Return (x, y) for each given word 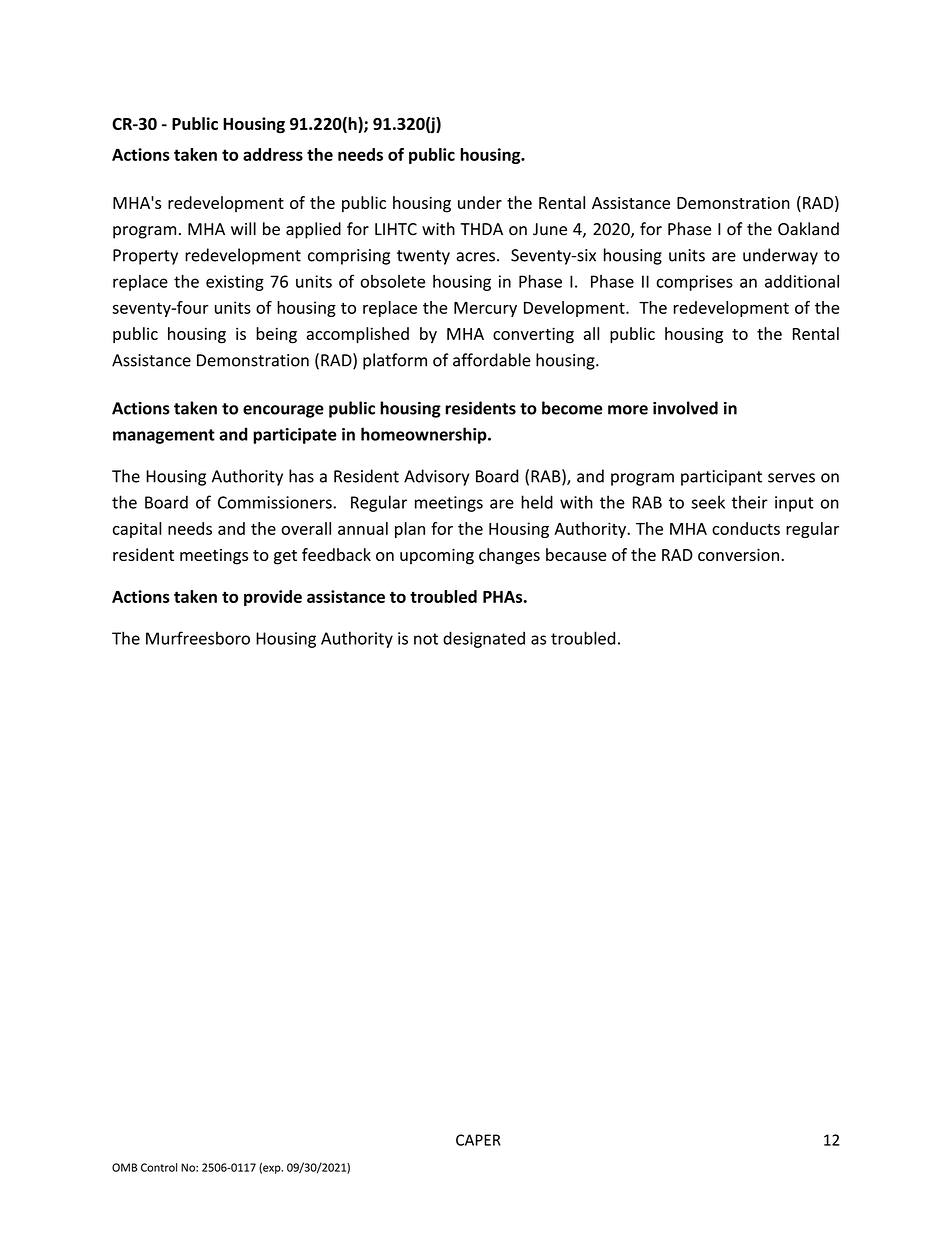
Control (159, 1167)
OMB (124, 1167)
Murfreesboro (198, 638)
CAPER (478, 1140)
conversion (738, 555)
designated (484, 639)
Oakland (808, 229)
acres (476, 257)
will (243, 228)
